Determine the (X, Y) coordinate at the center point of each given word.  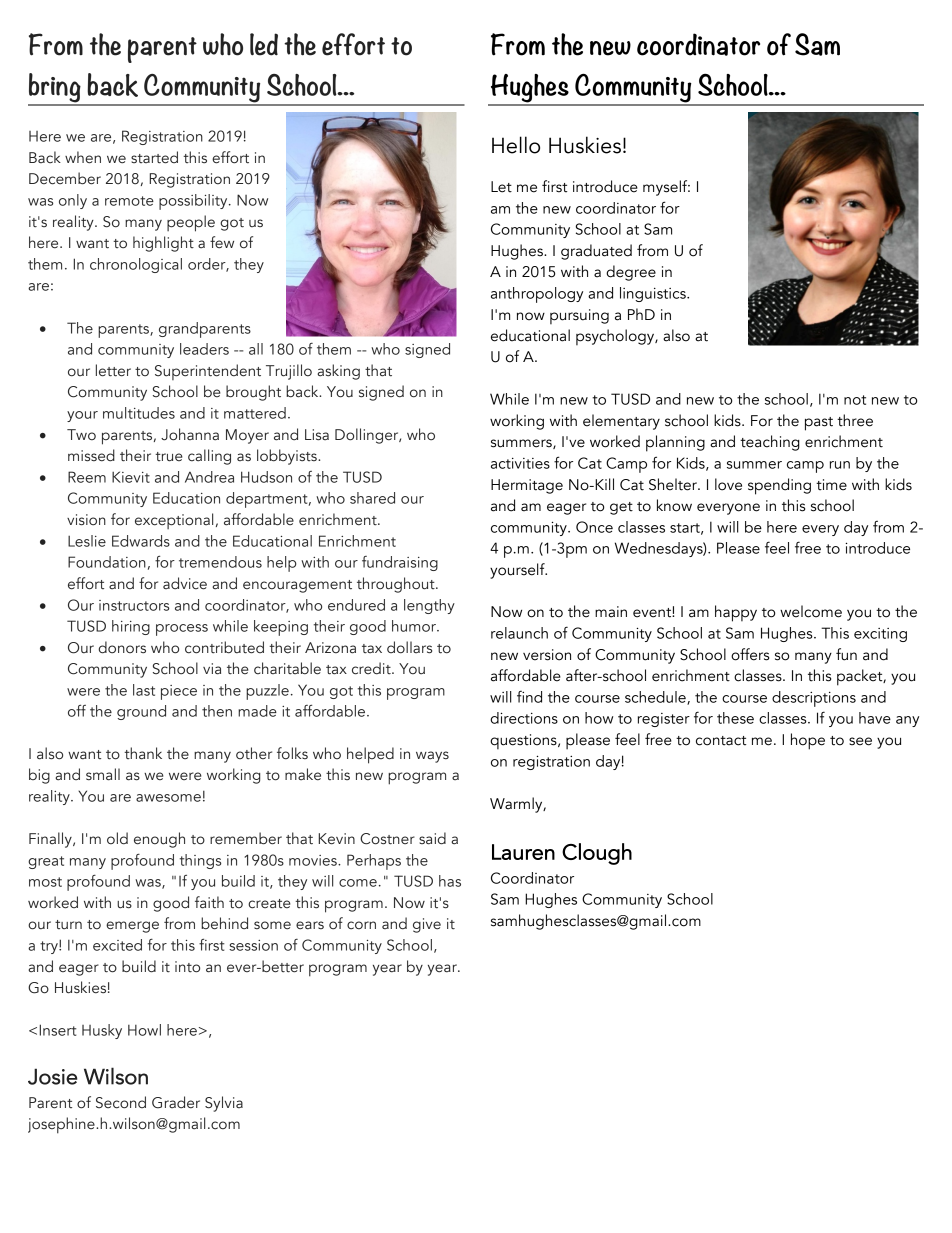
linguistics (654, 294)
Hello (516, 145)
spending (779, 486)
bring (55, 89)
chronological (136, 265)
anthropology (537, 295)
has (450, 881)
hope (808, 741)
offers (750, 654)
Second (121, 1102)
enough (159, 840)
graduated (596, 252)
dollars (409, 647)
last (144, 690)
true (169, 457)
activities (520, 463)
